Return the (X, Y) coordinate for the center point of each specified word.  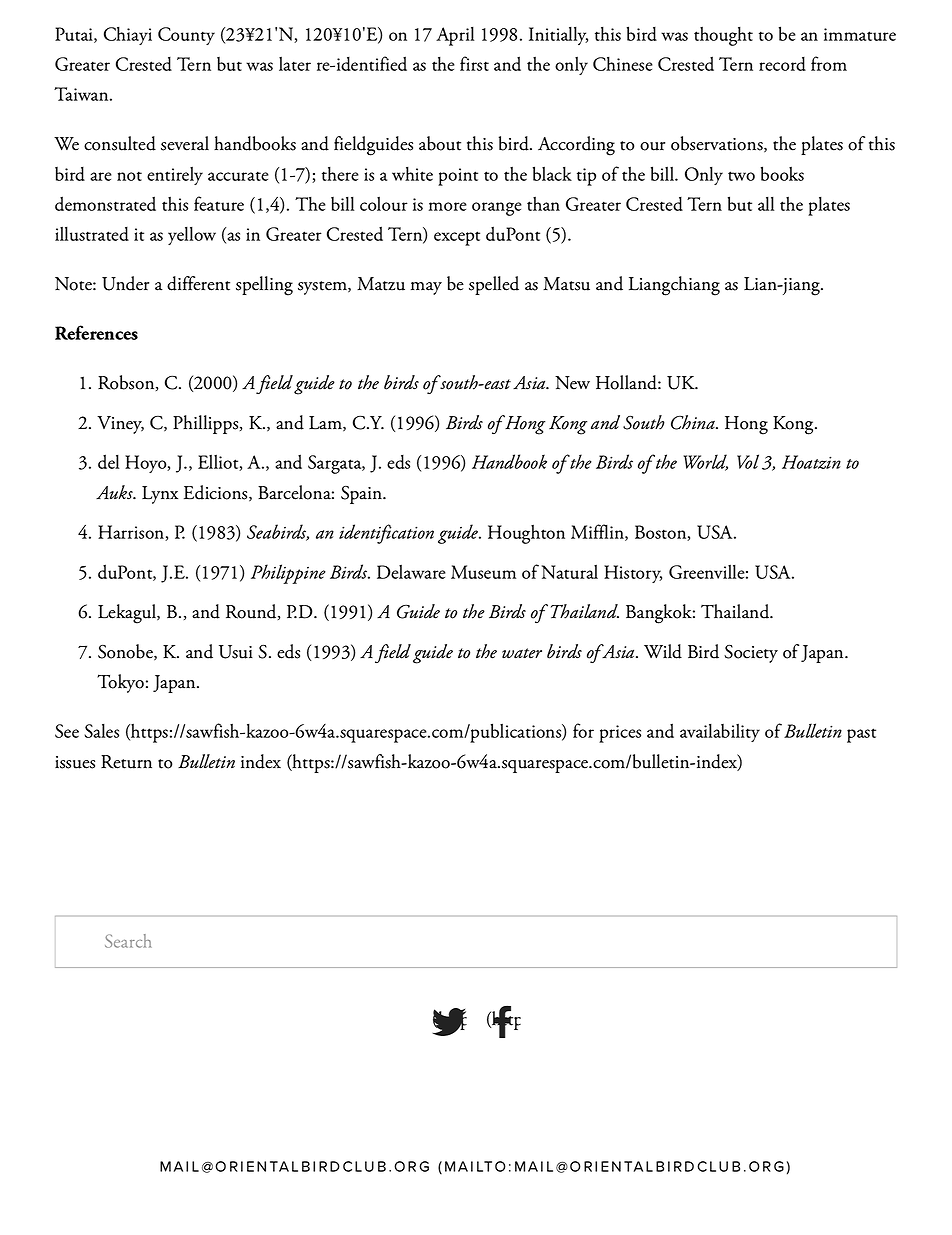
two (741, 176)
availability (720, 732)
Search (128, 941)
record (782, 64)
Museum (483, 572)
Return (126, 762)
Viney (120, 425)
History (633, 574)
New (572, 383)
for (583, 730)
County (186, 36)
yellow (192, 235)
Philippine (288, 574)
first (474, 63)
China (694, 422)
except (457, 238)
